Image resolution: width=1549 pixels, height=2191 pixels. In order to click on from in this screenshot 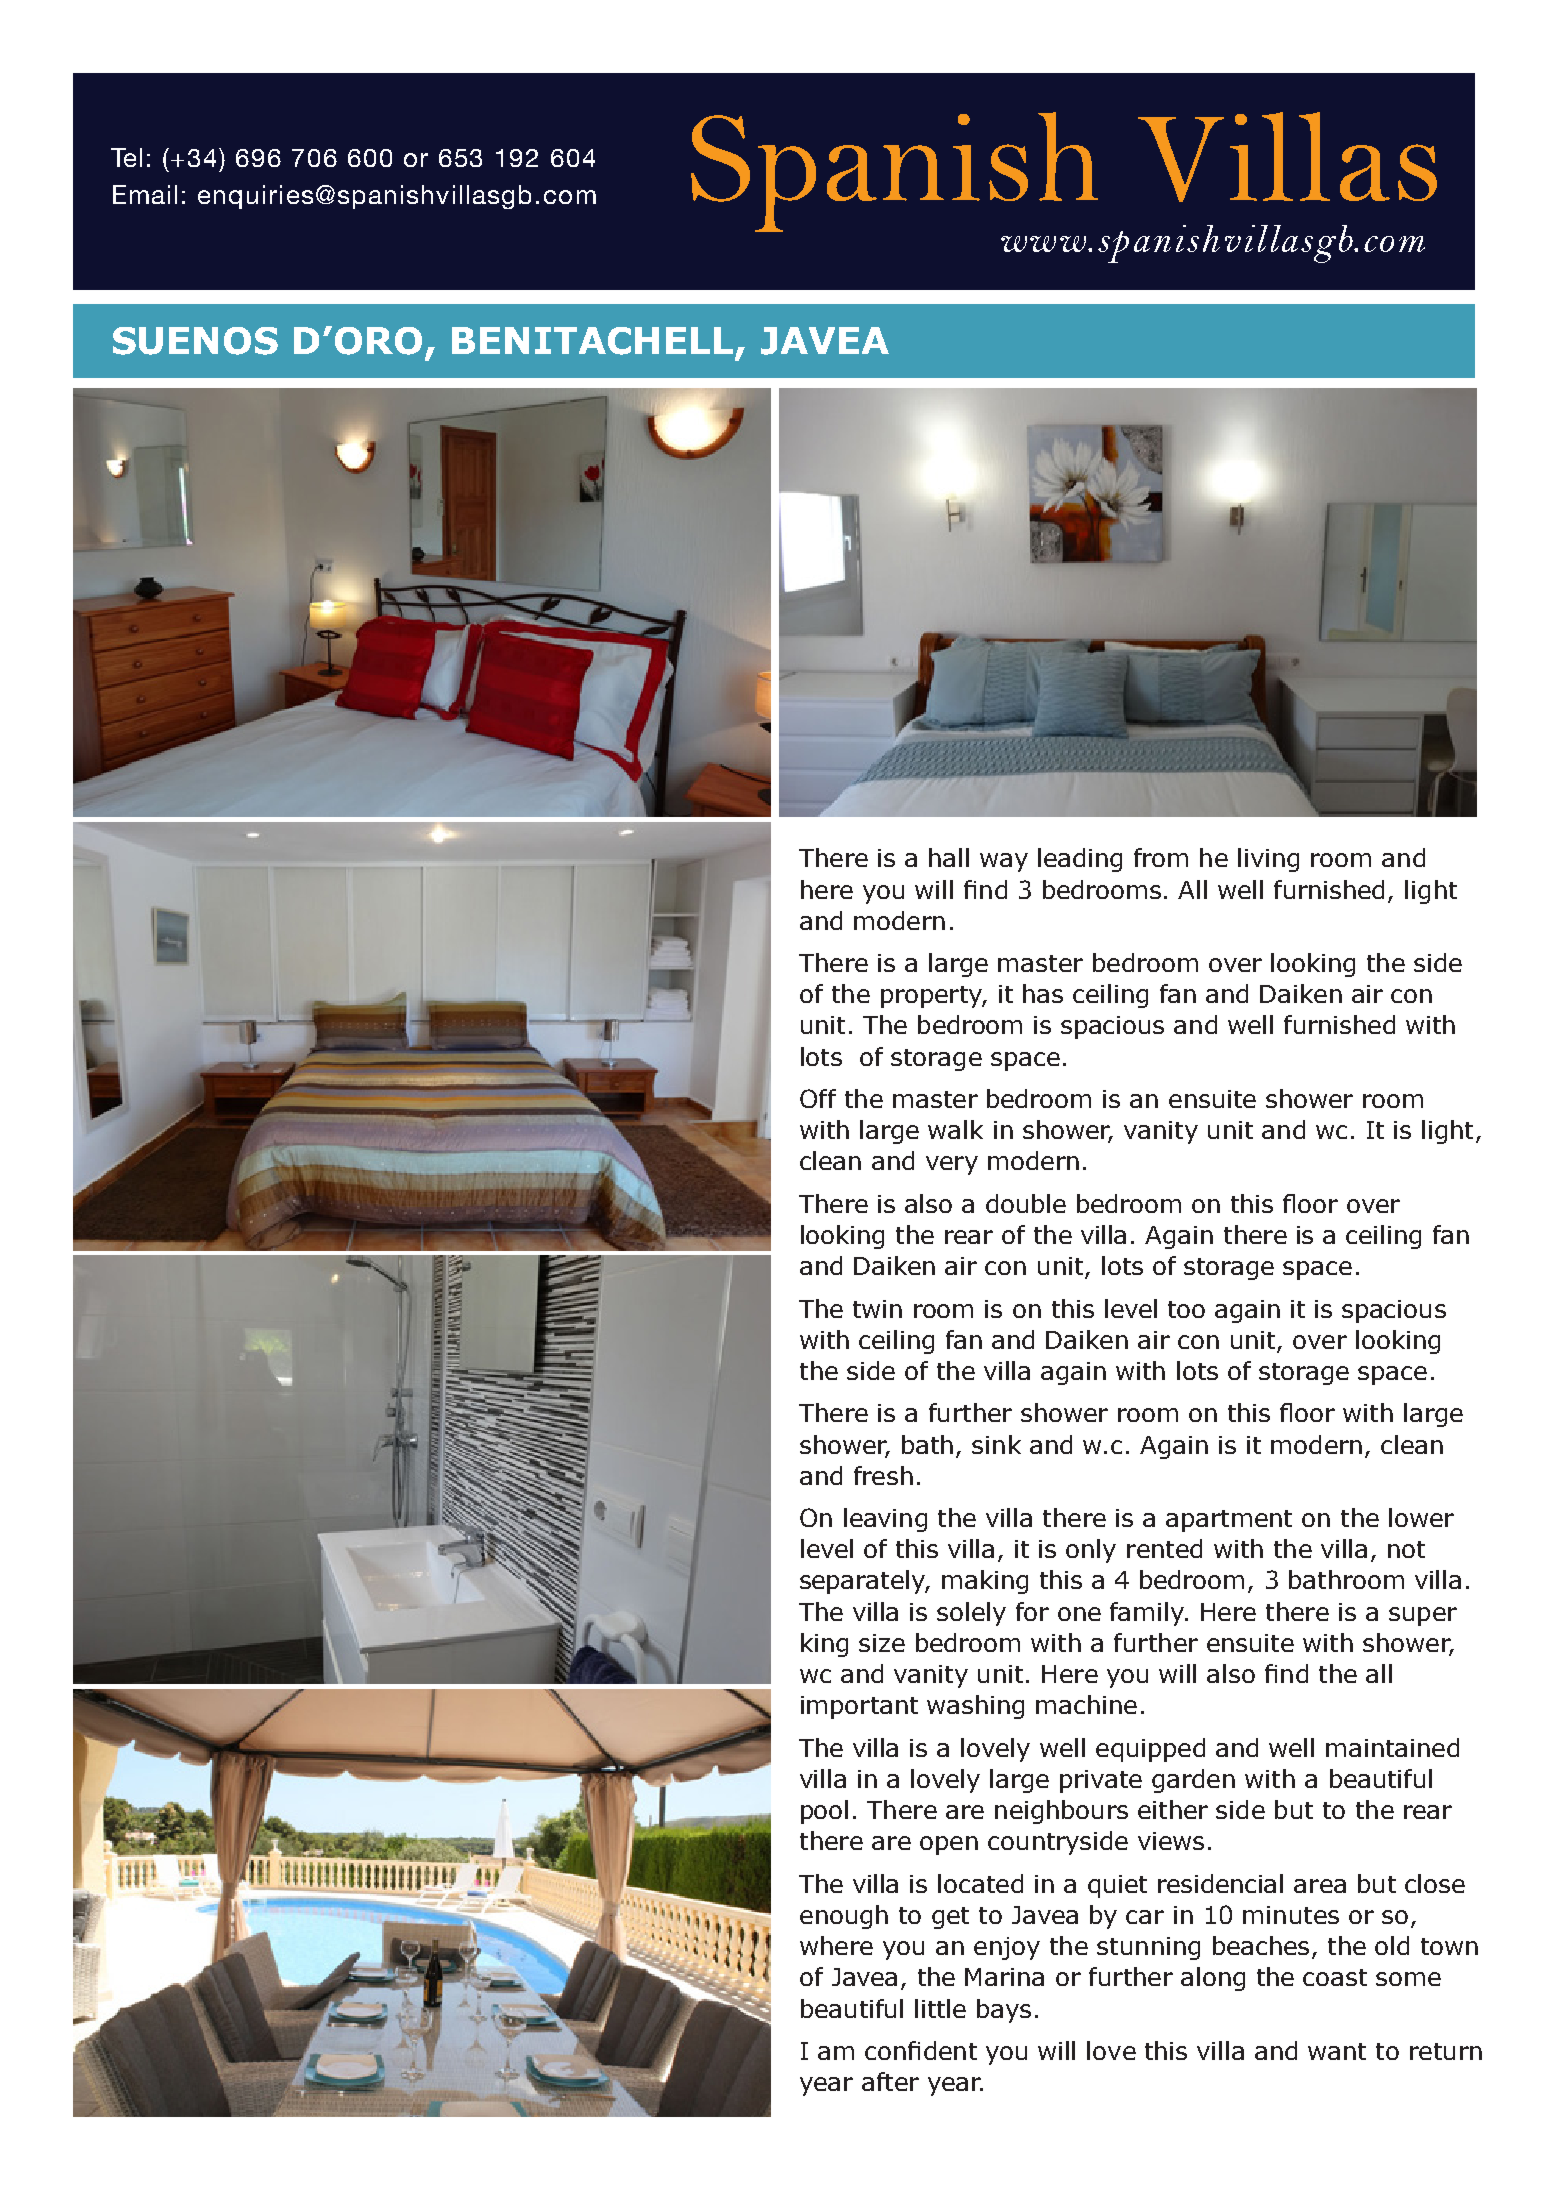, I will do `click(1161, 857)`.
